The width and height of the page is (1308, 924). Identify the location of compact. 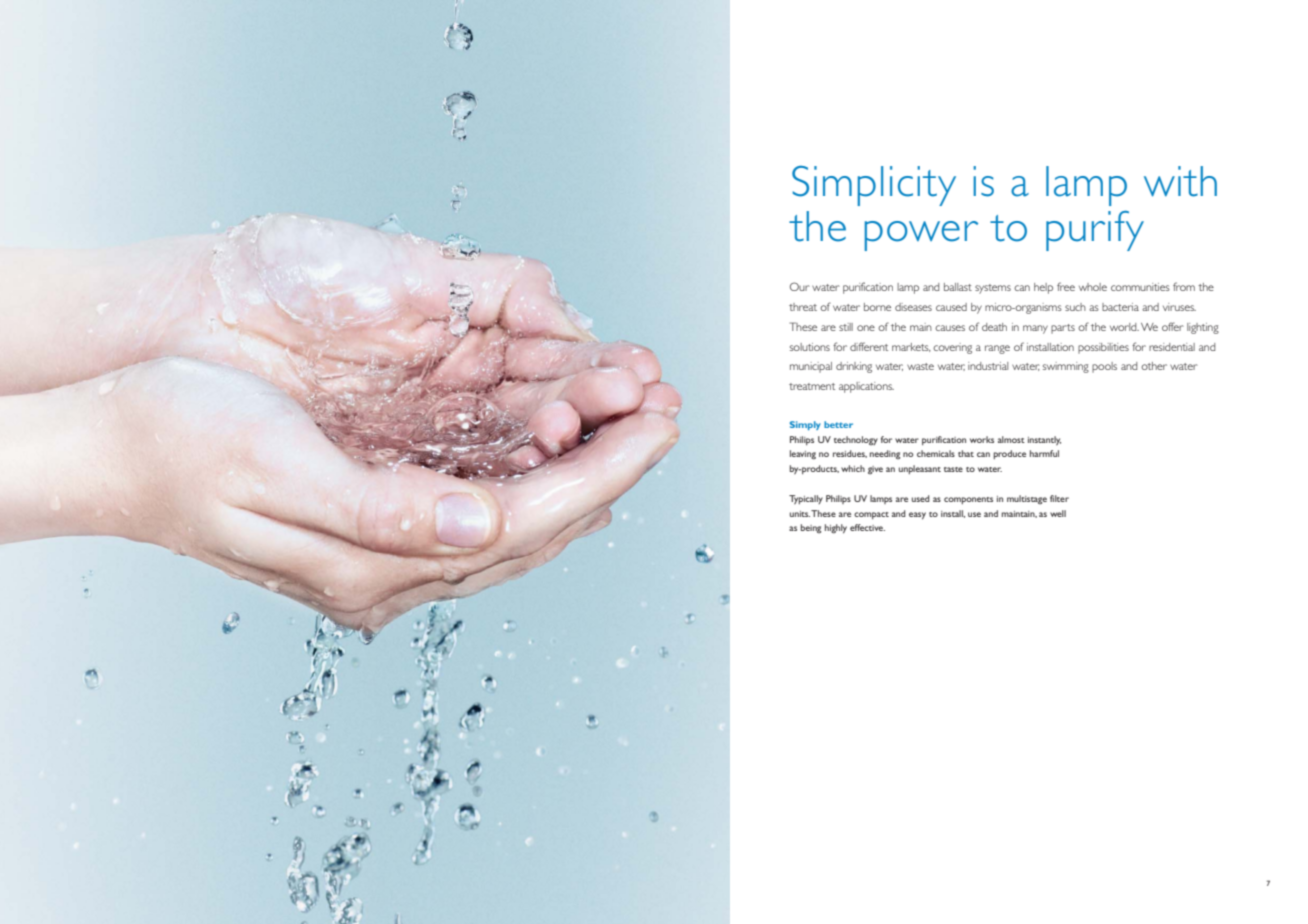
(871, 515).
